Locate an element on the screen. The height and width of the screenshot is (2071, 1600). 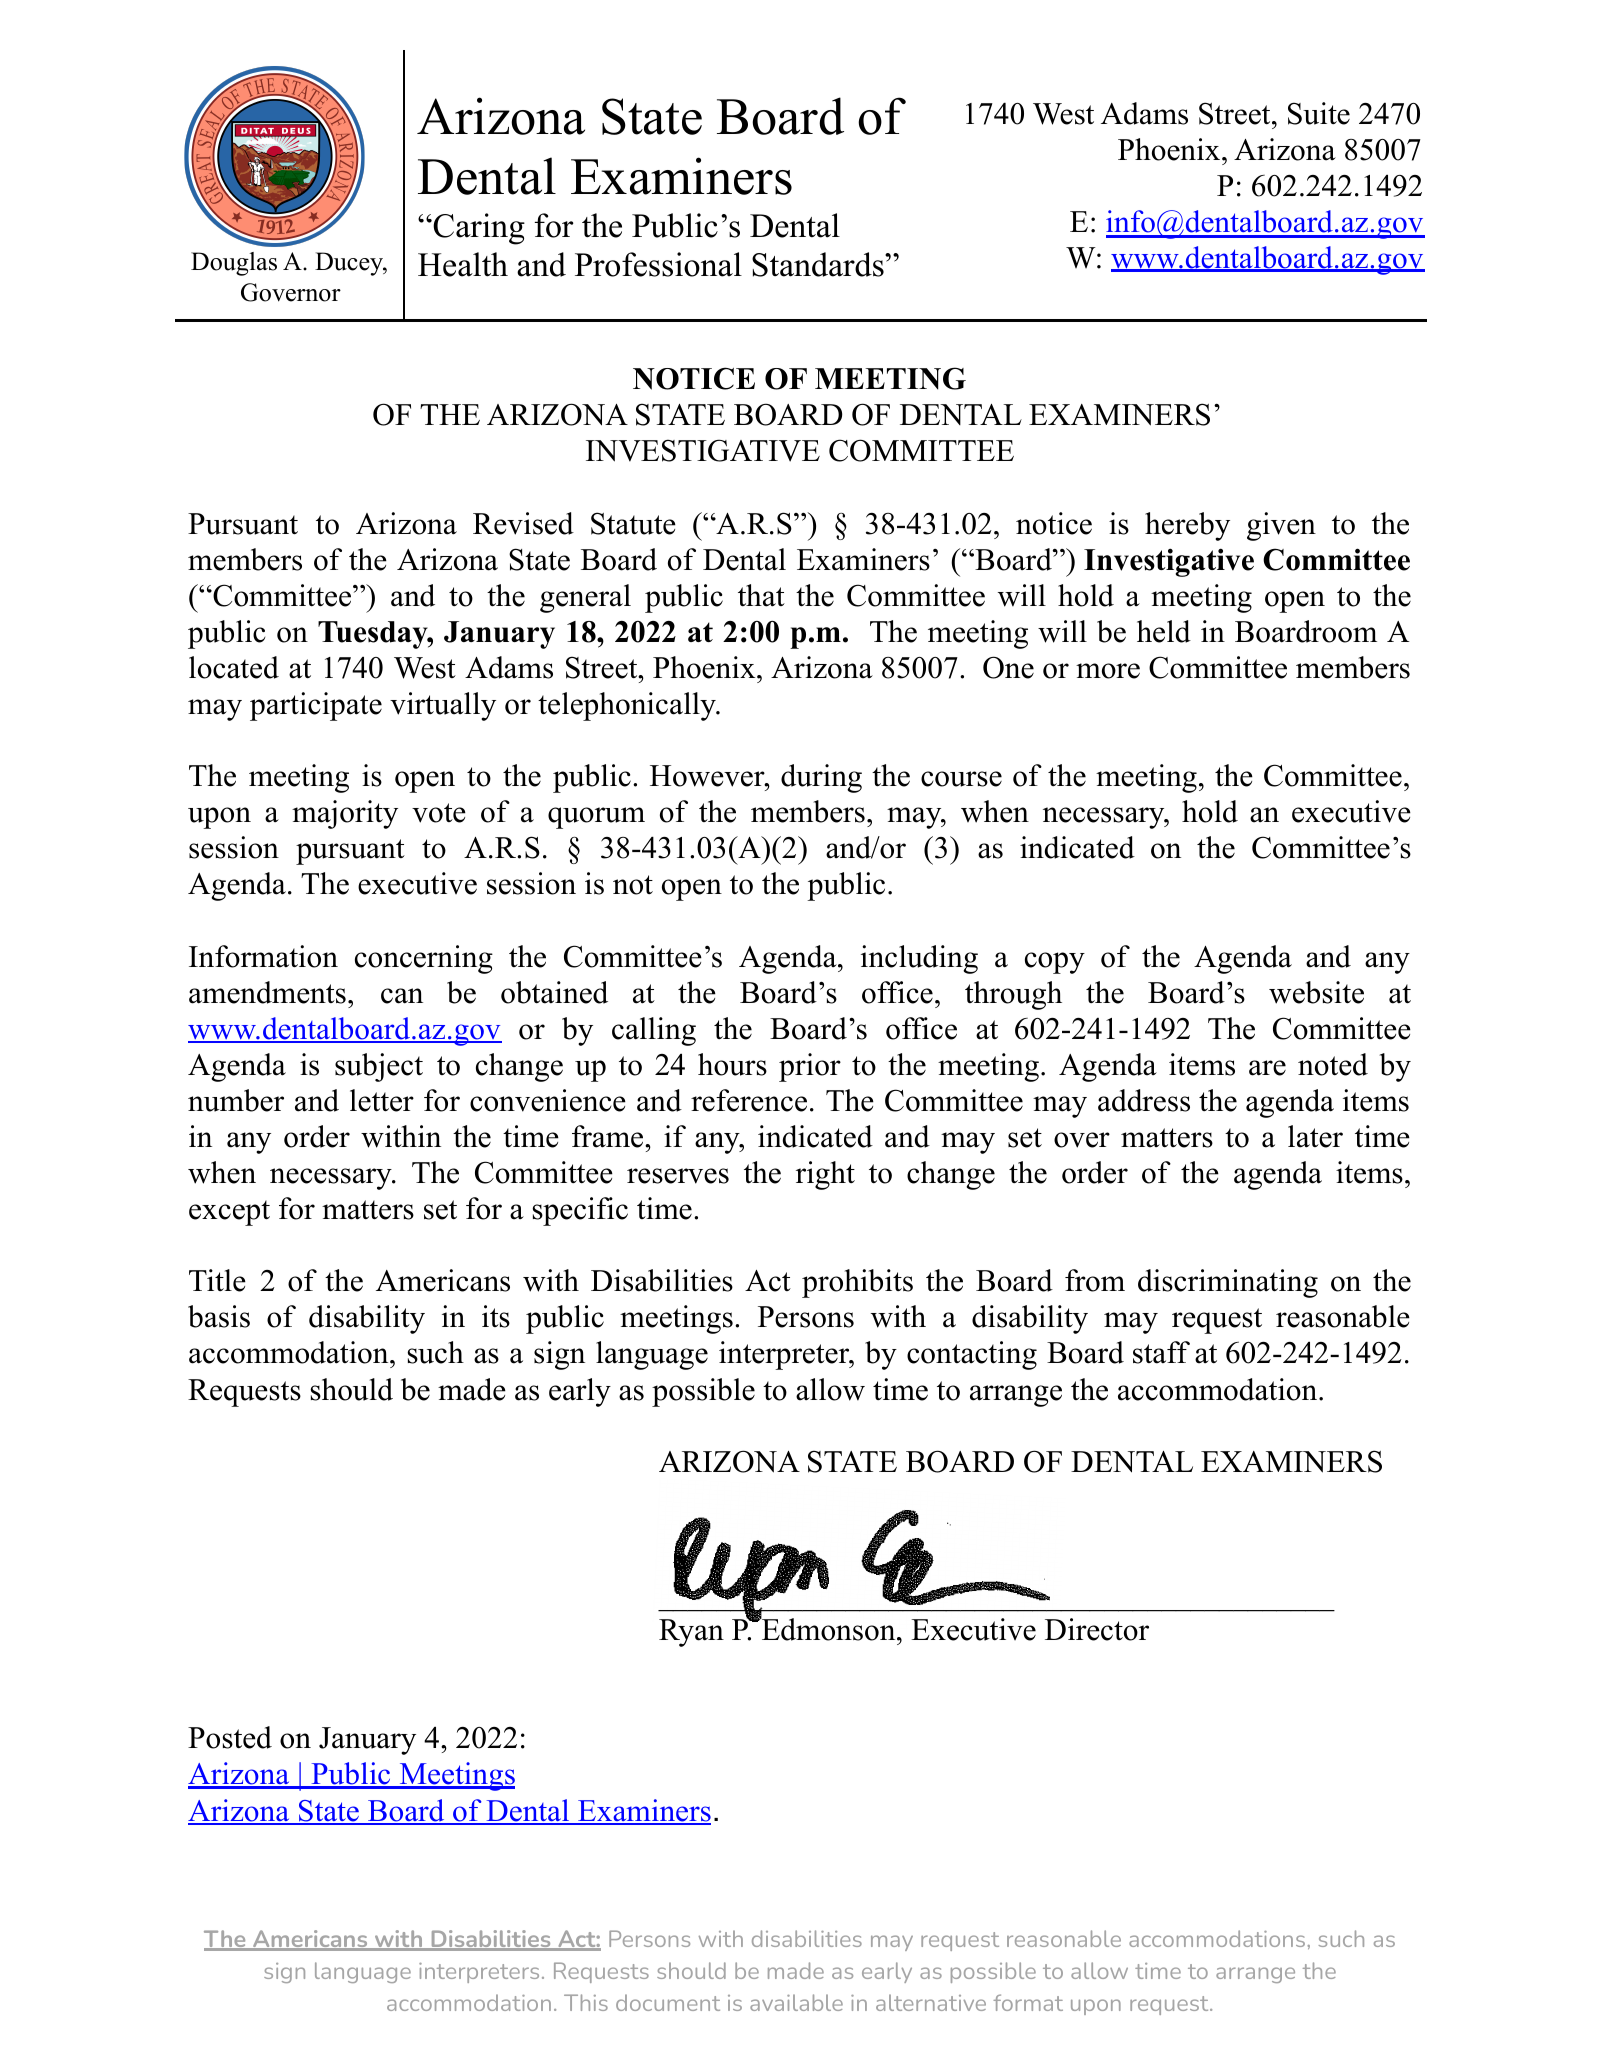
subject is located at coordinates (379, 1067).
